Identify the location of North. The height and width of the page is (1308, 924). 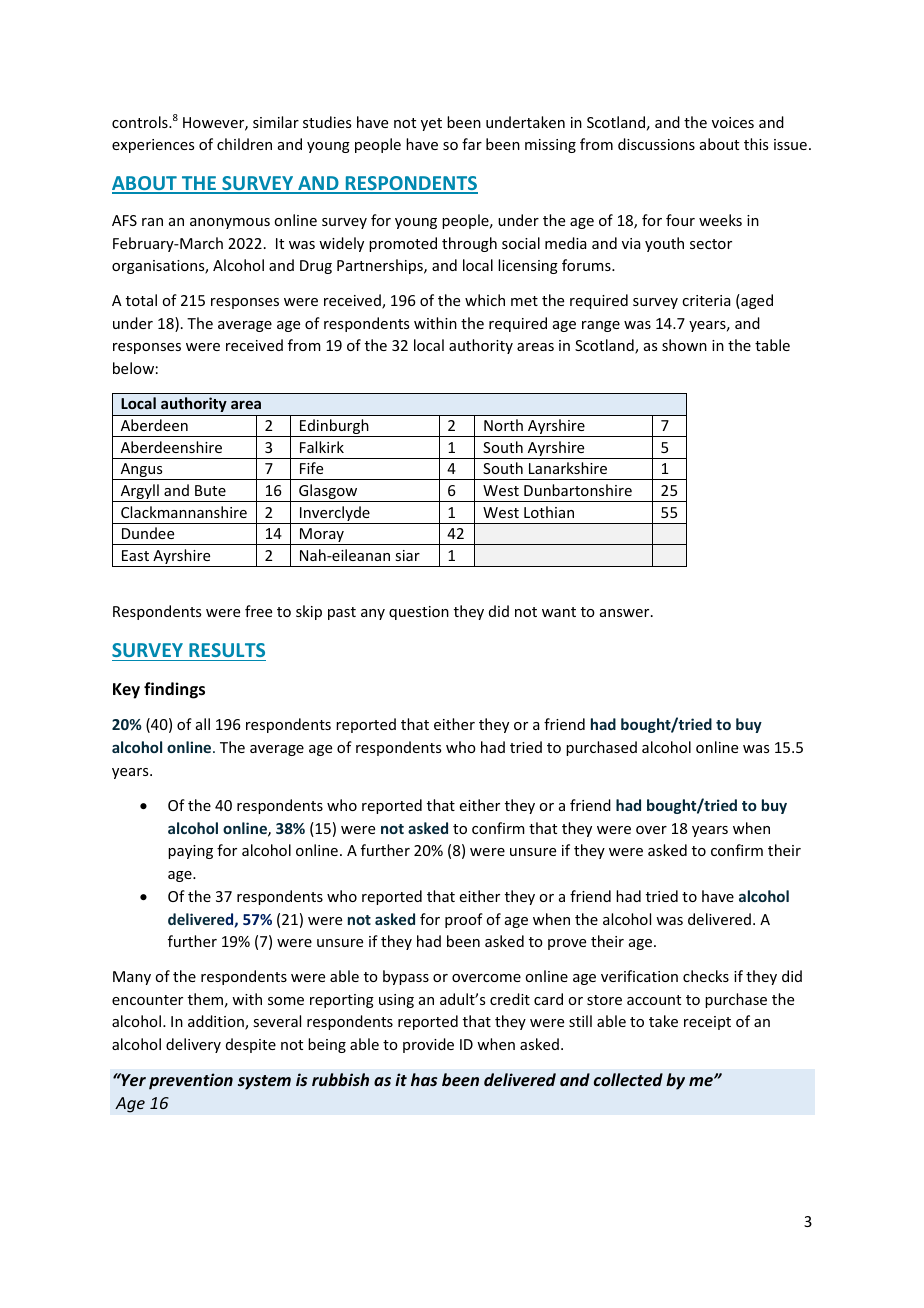
(503, 425).
